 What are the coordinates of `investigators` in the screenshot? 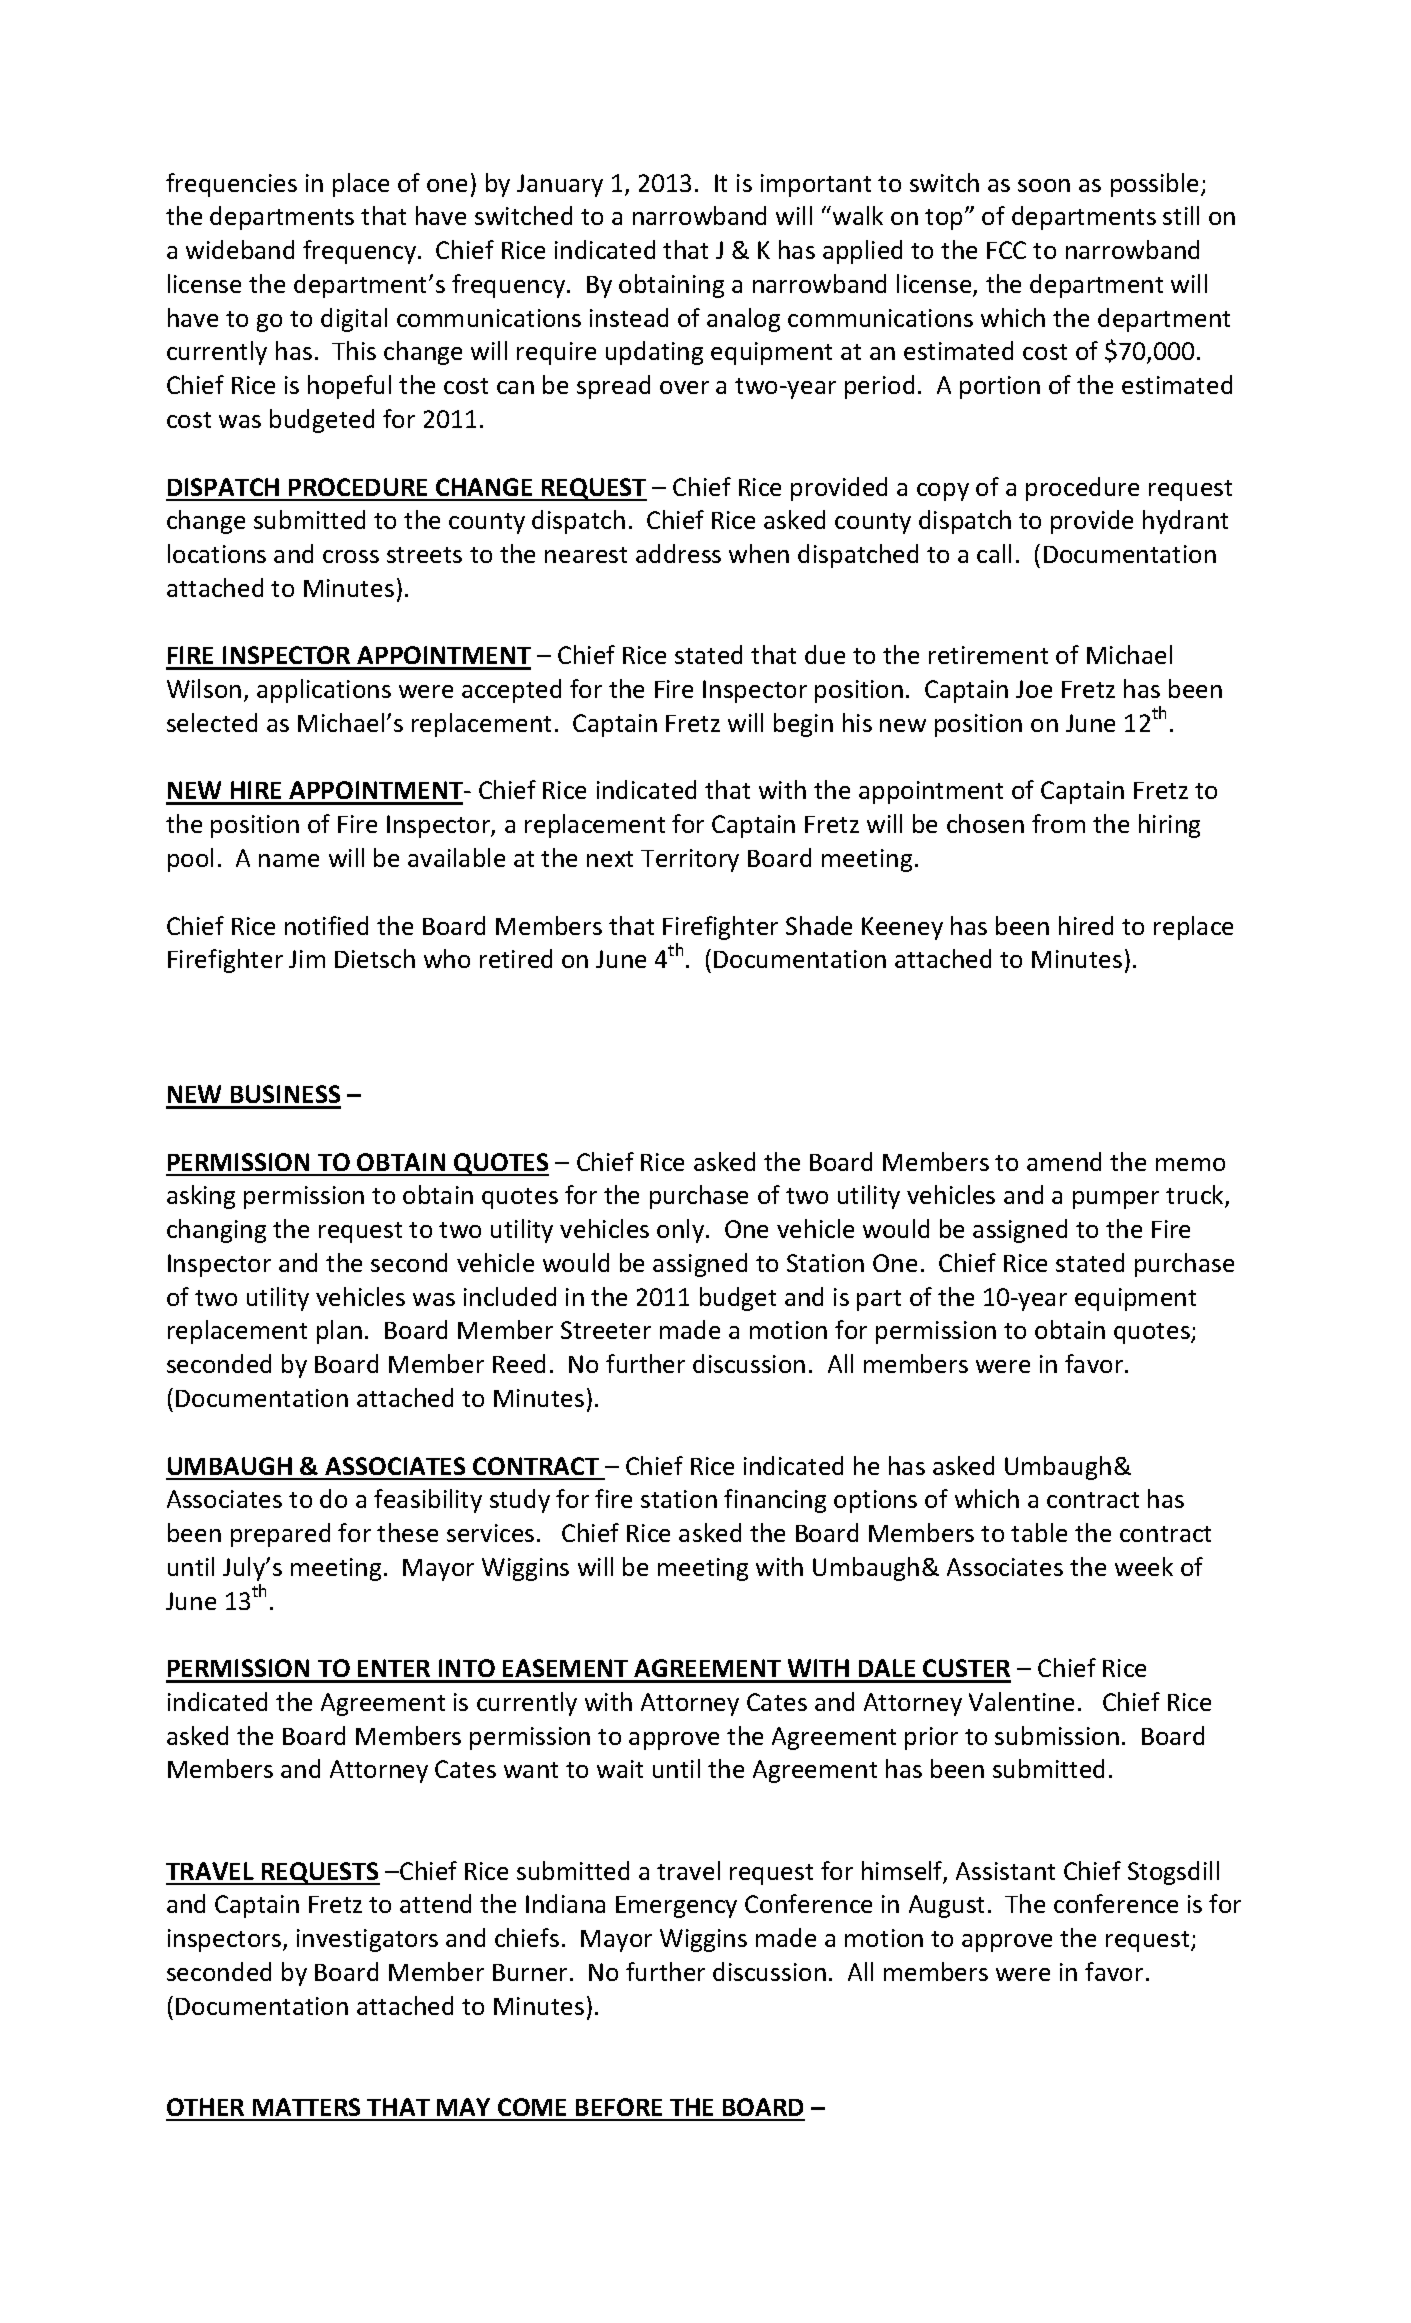 It's located at (367, 1940).
